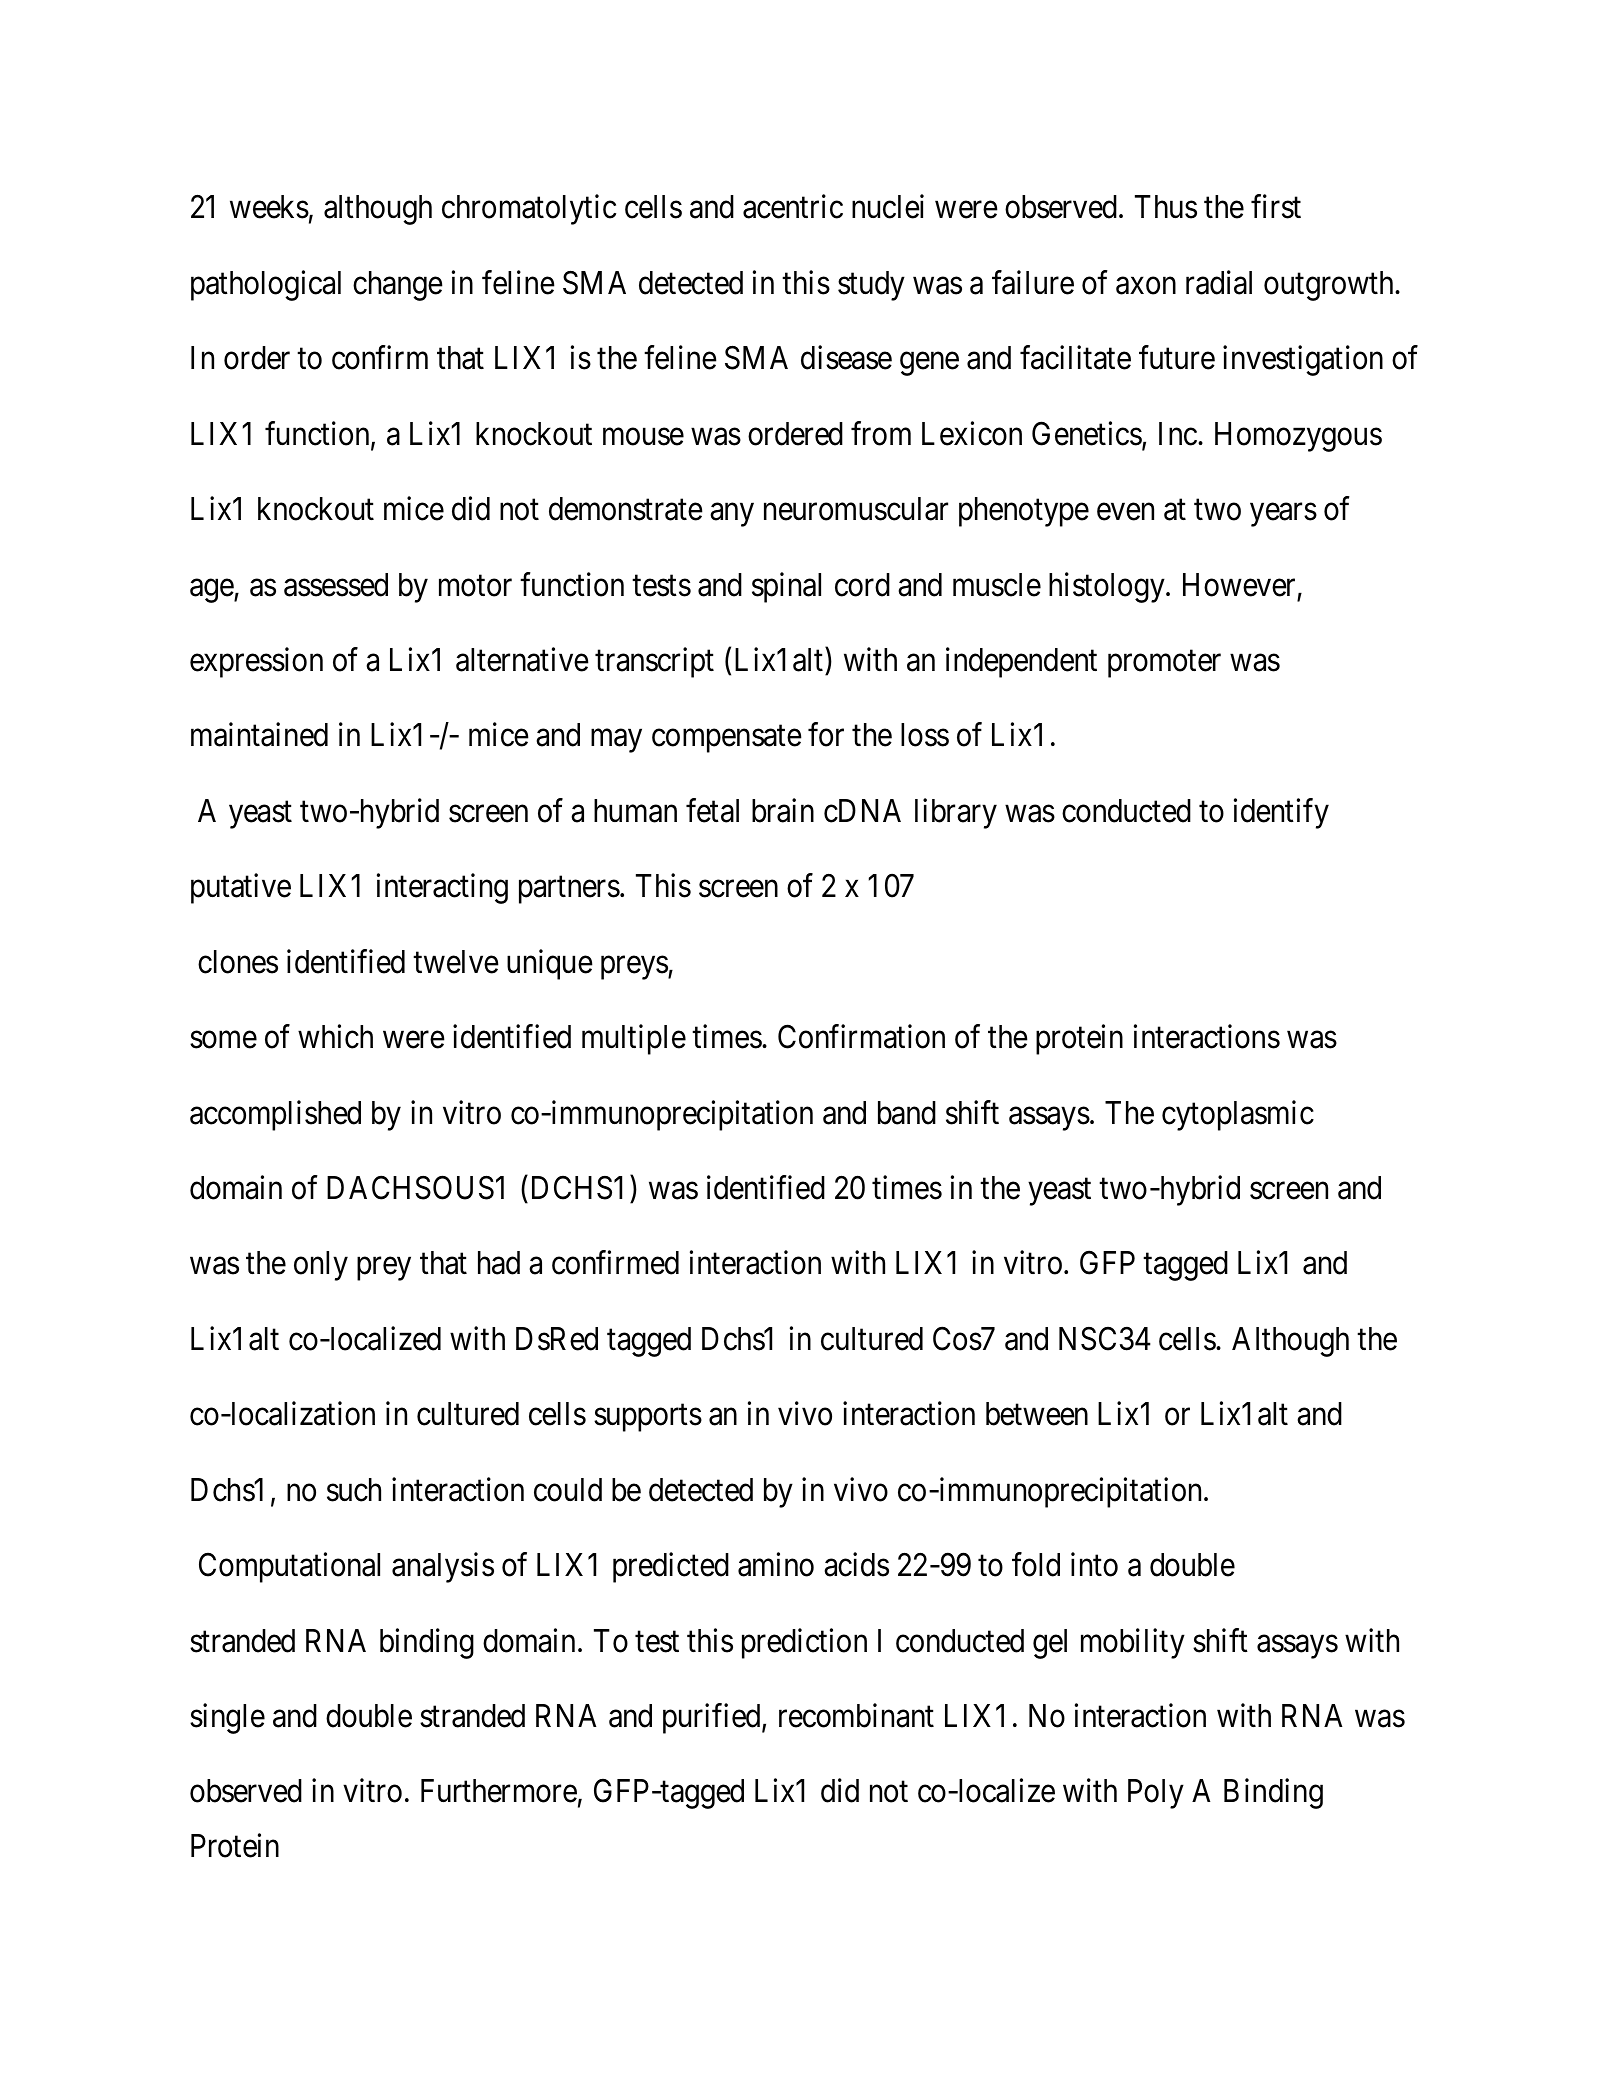  I want to click on band, so click(907, 1113).
